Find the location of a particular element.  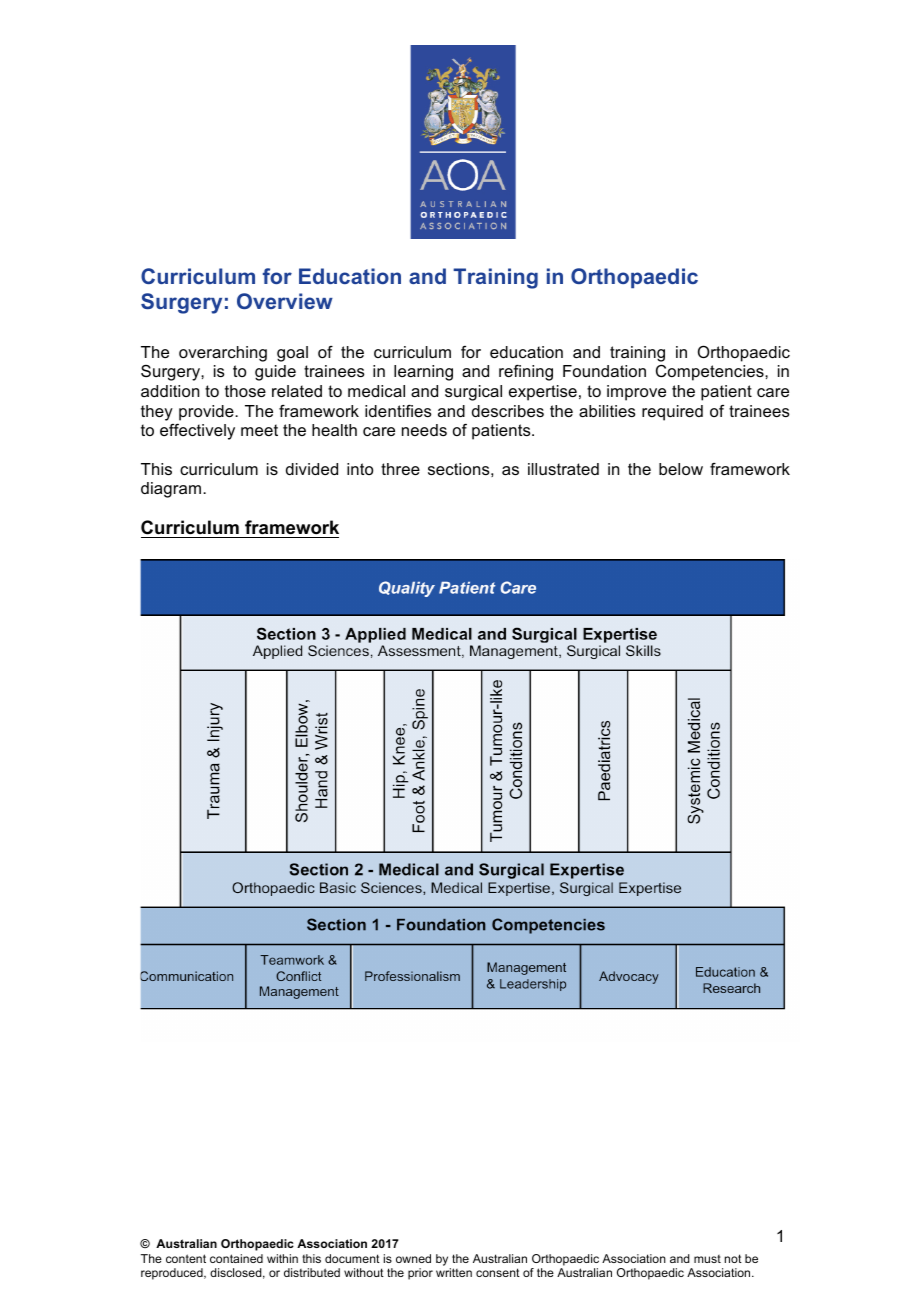

below is located at coordinates (681, 469).
